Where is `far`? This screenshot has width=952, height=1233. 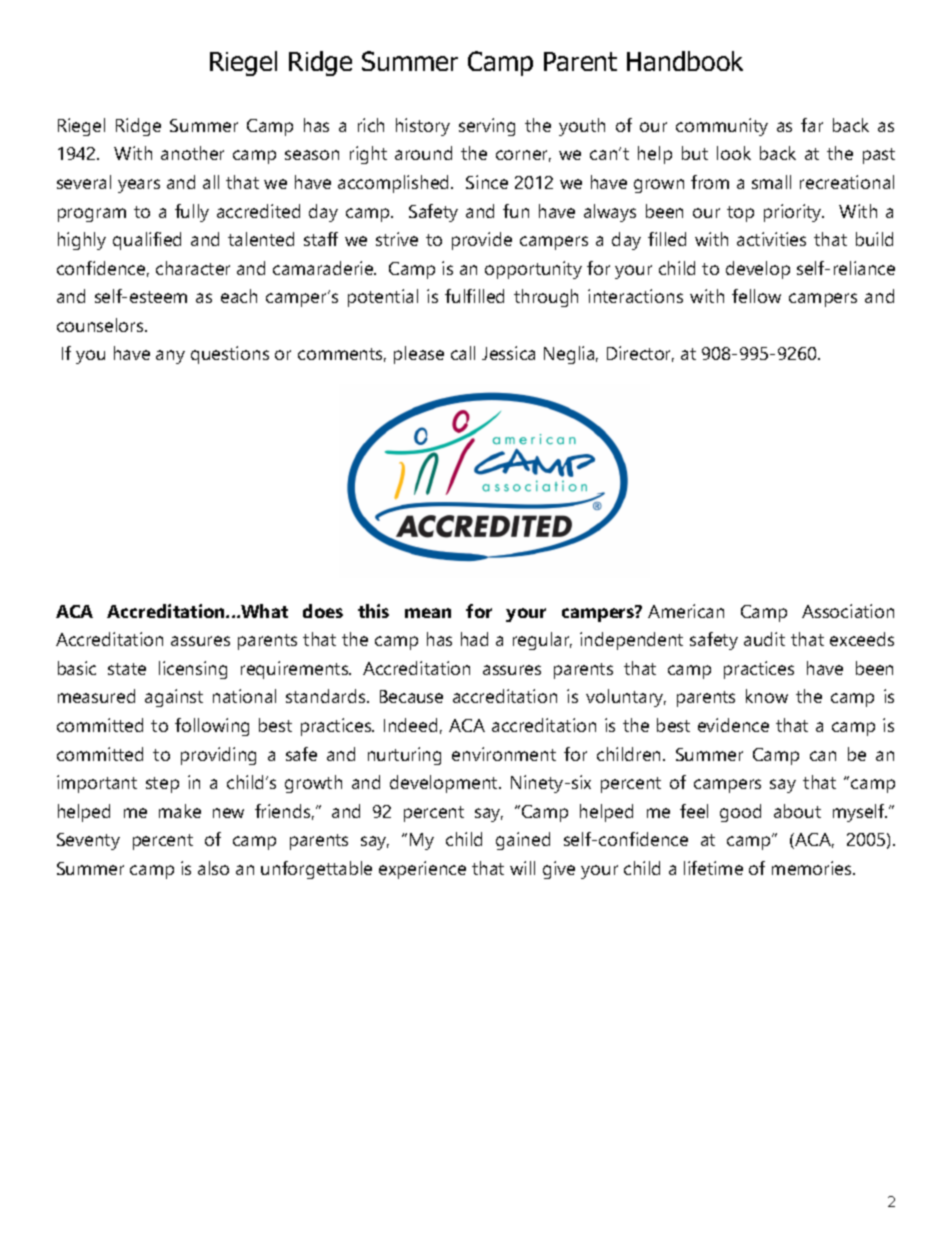 far is located at coordinates (812, 125).
